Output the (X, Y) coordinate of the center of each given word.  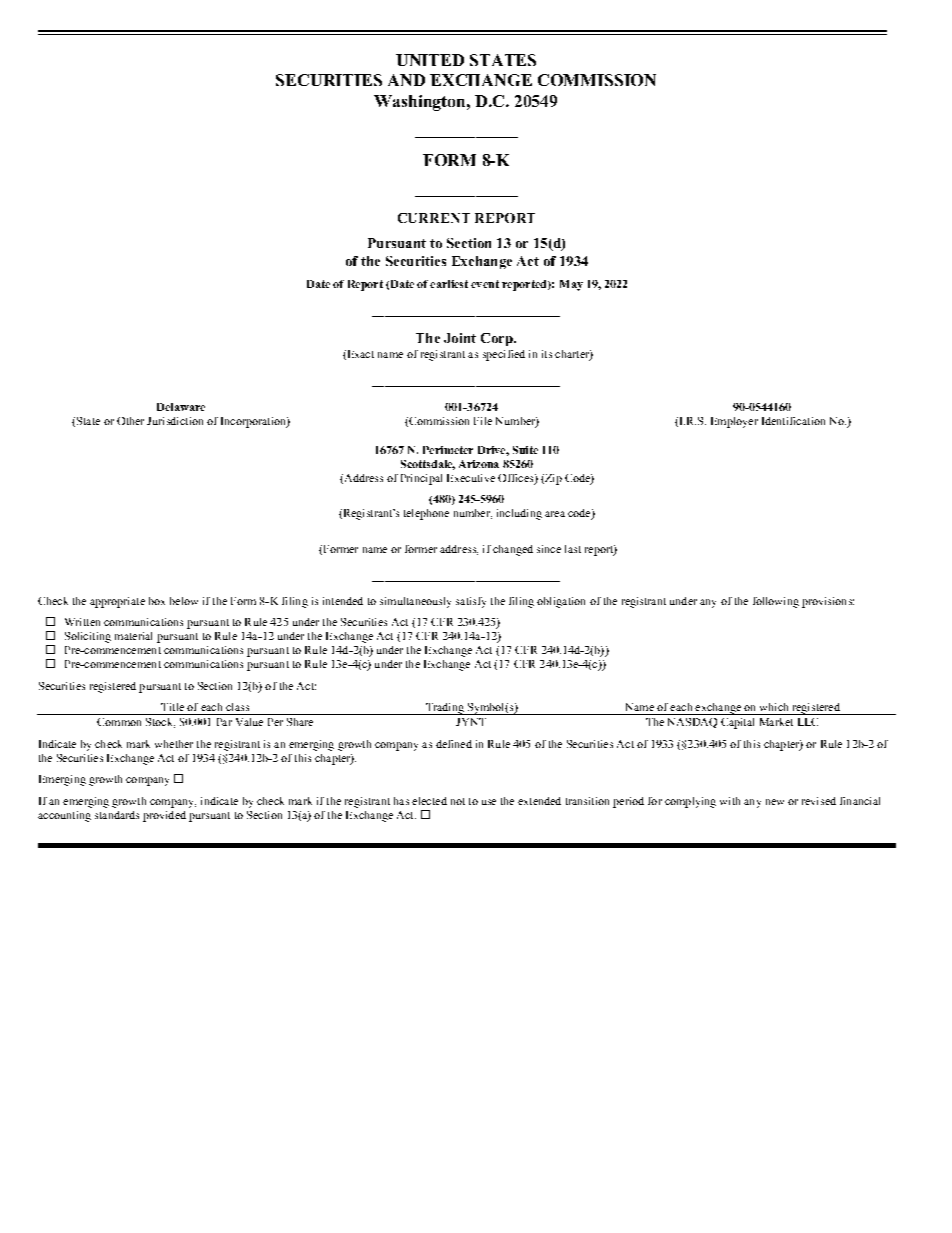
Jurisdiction (175, 421)
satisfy (471, 602)
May (571, 285)
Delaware (181, 407)
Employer (734, 422)
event (485, 284)
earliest (449, 284)
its (547, 354)
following (776, 602)
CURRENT (434, 218)
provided (164, 816)
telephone (426, 514)
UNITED (430, 60)
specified (504, 355)
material (133, 636)
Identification (793, 421)
